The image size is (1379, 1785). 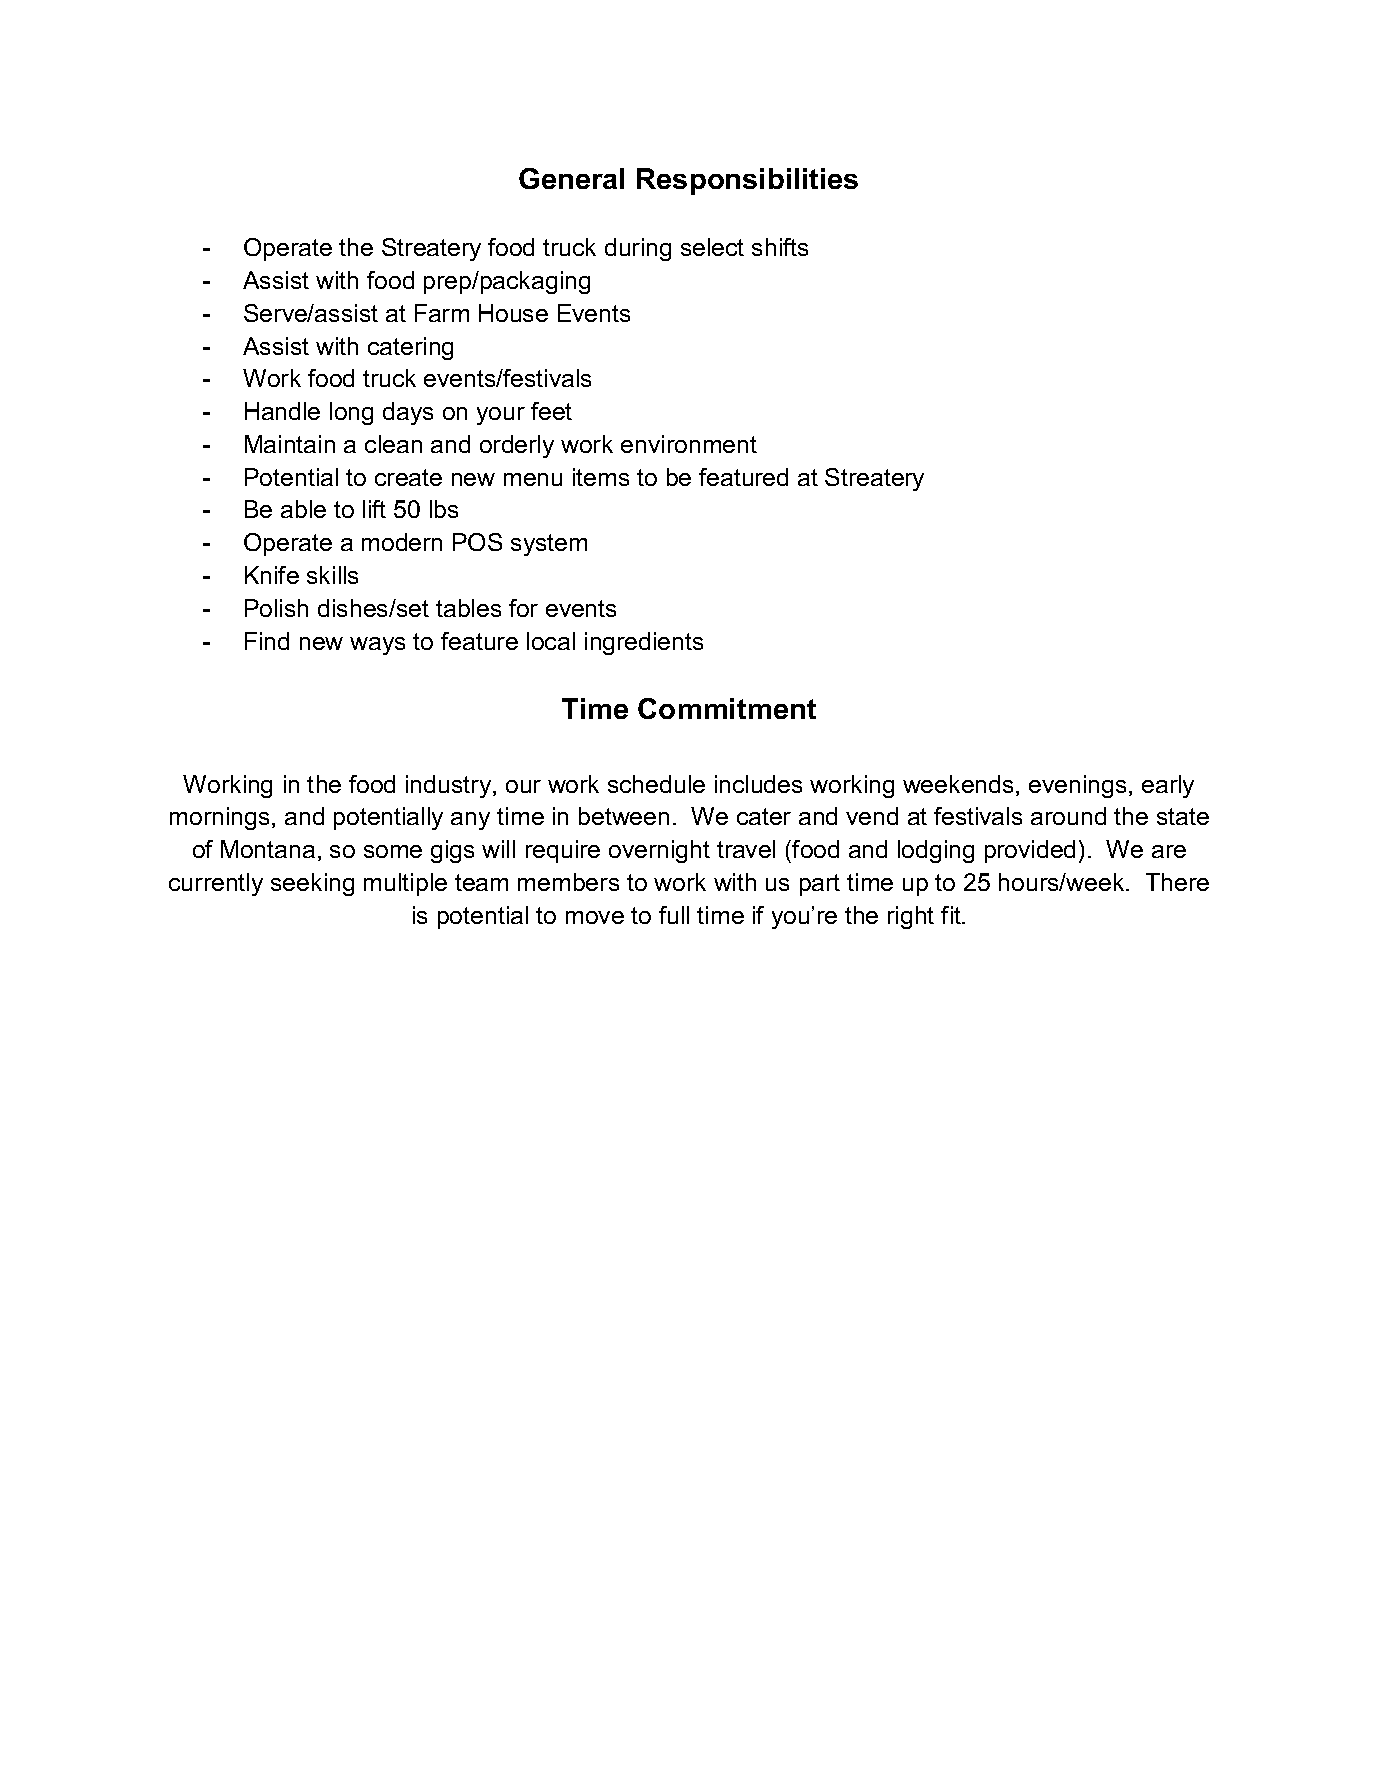 What do you see at coordinates (551, 411) in the document?
I see `feet` at bounding box center [551, 411].
